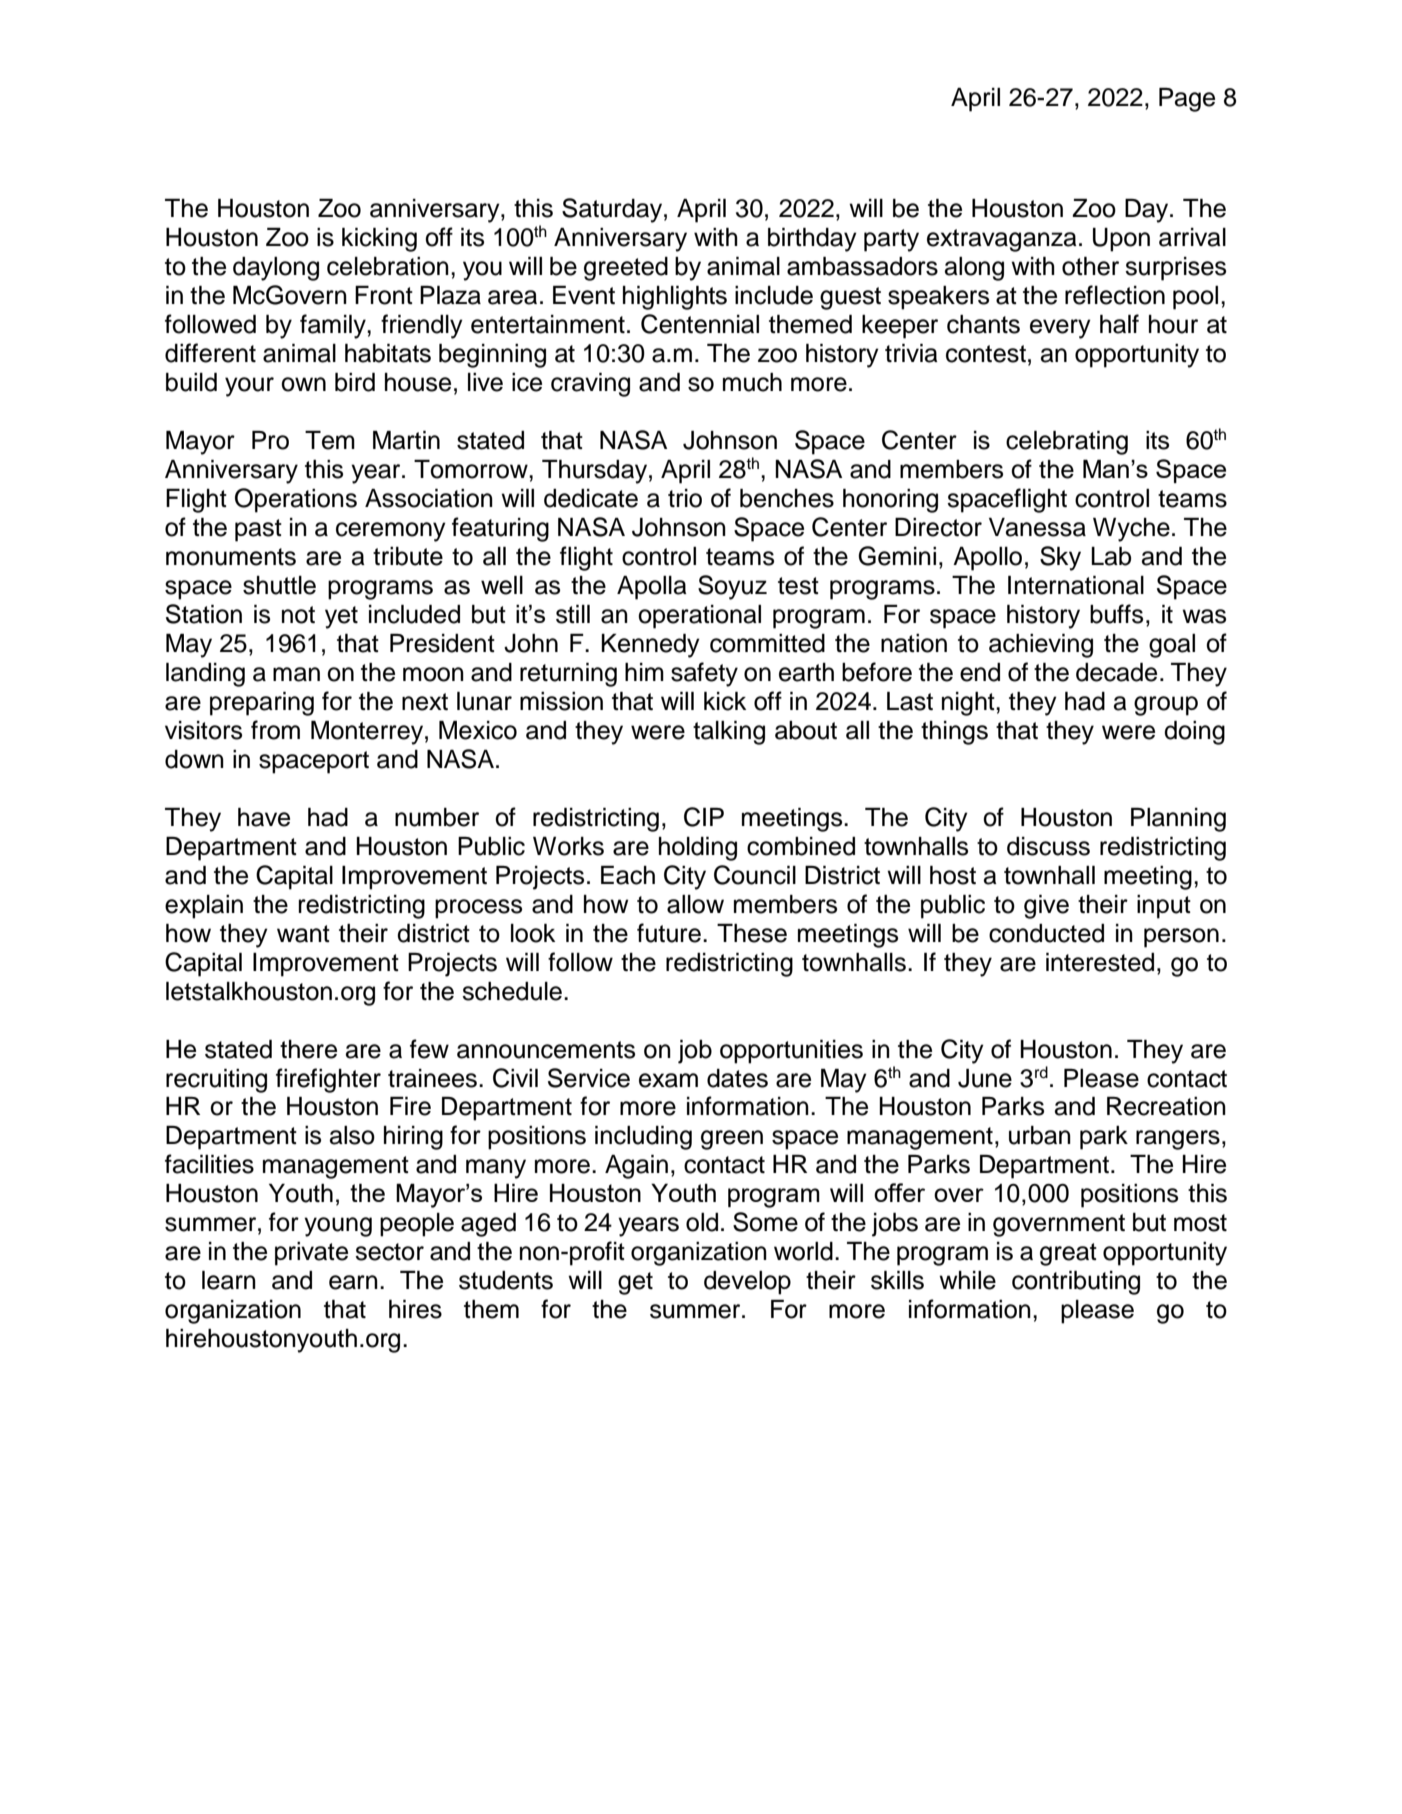 The width and height of the screenshot is (1402, 1814). What do you see at coordinates (704, 817) in the screenshot?
I see `CIP` at bounding box center [704, 817].
